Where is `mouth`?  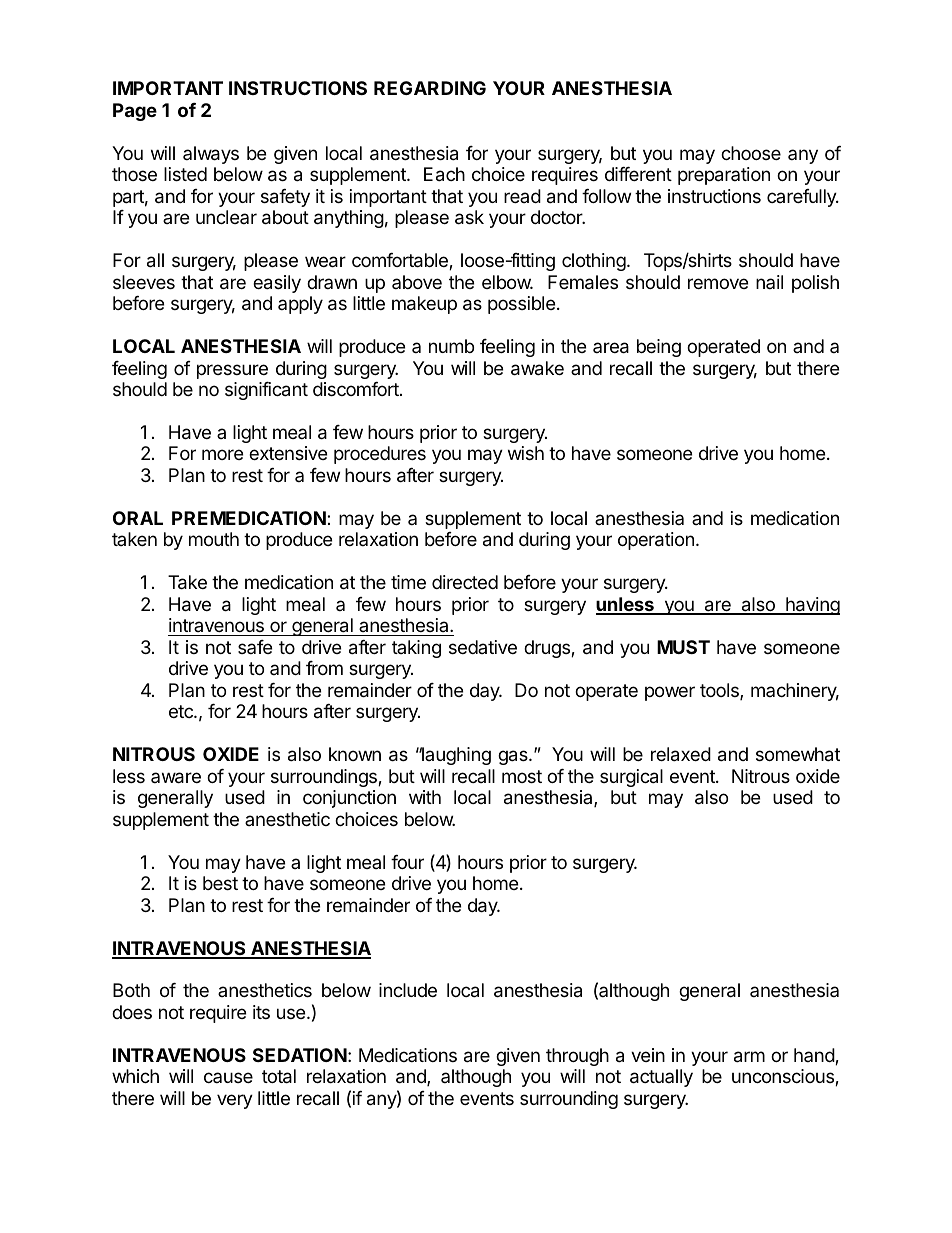
mouth is located at coordinates (214, 539).
